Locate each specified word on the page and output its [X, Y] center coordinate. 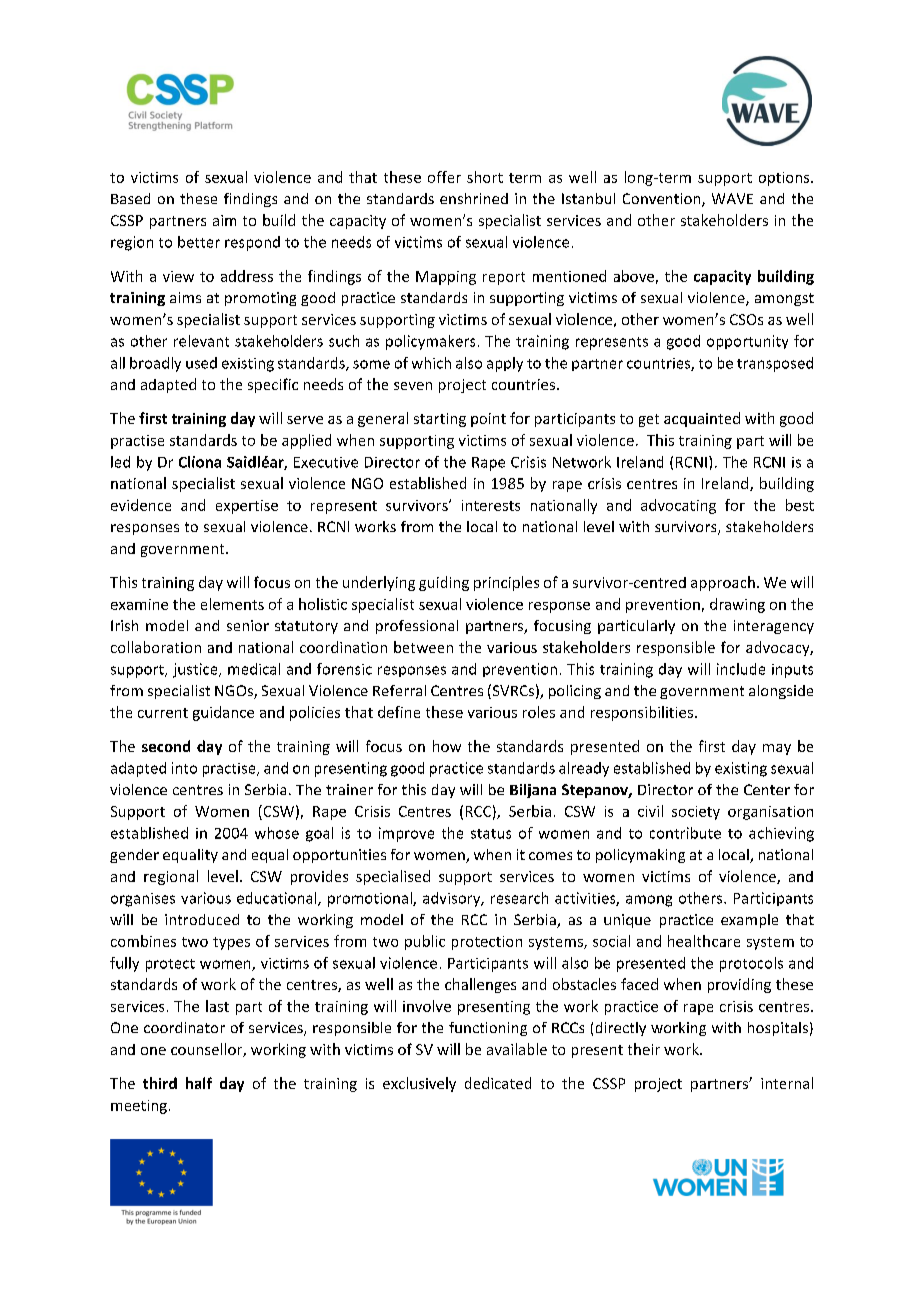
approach [723, 583]
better [199, 242]
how [447, 746]
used [201, 363]
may [777, 749]
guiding [444, 583]
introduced [202, 919]
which [431, 363]
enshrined [474, 198]
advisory [453, 899]
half [199, 1083]
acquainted [702, 419]
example [749, 921]
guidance [223, 713]
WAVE [732, 198]
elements [232, 604]
